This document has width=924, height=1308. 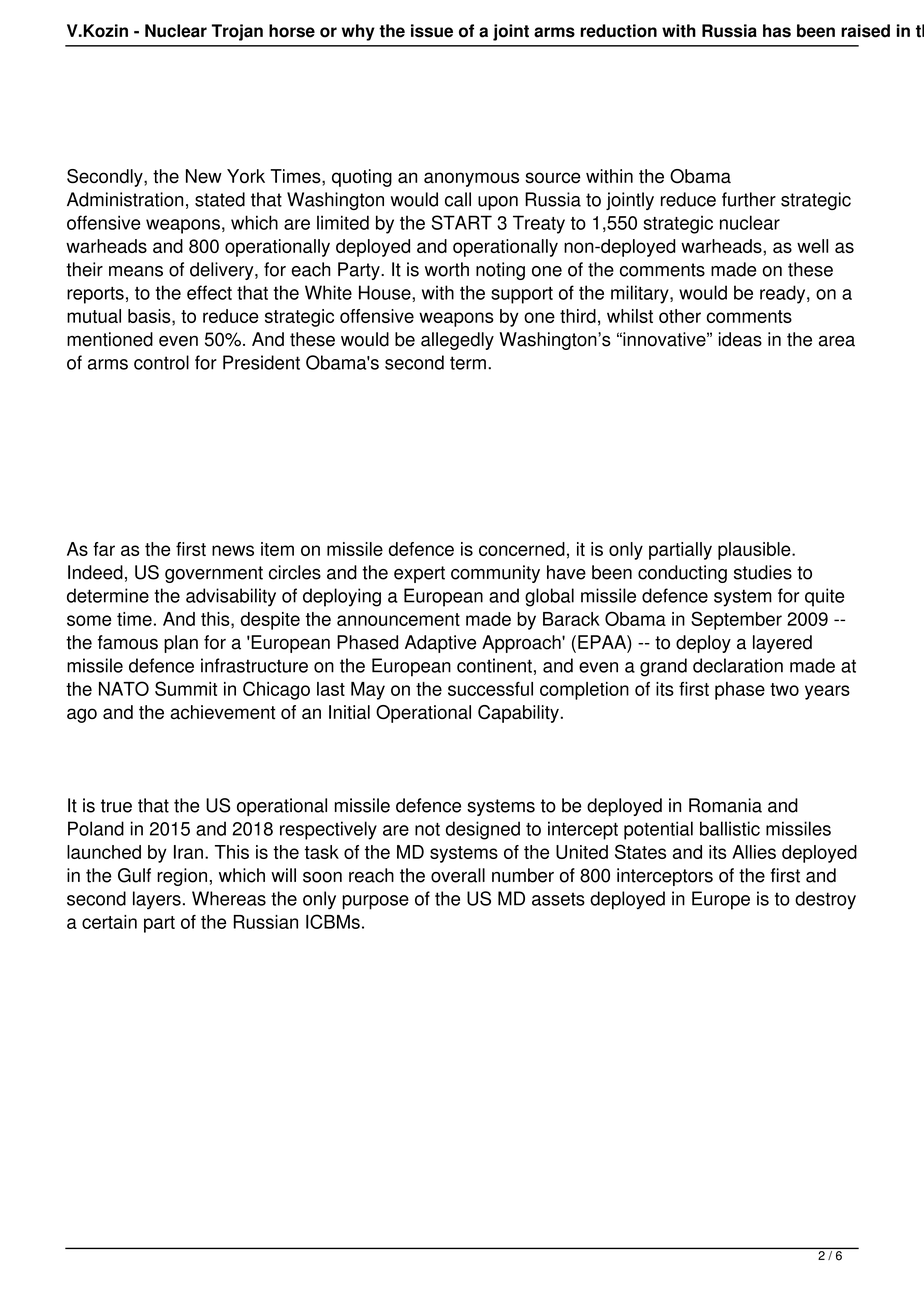 I want to click on raised, so click(x=865, y=31).
